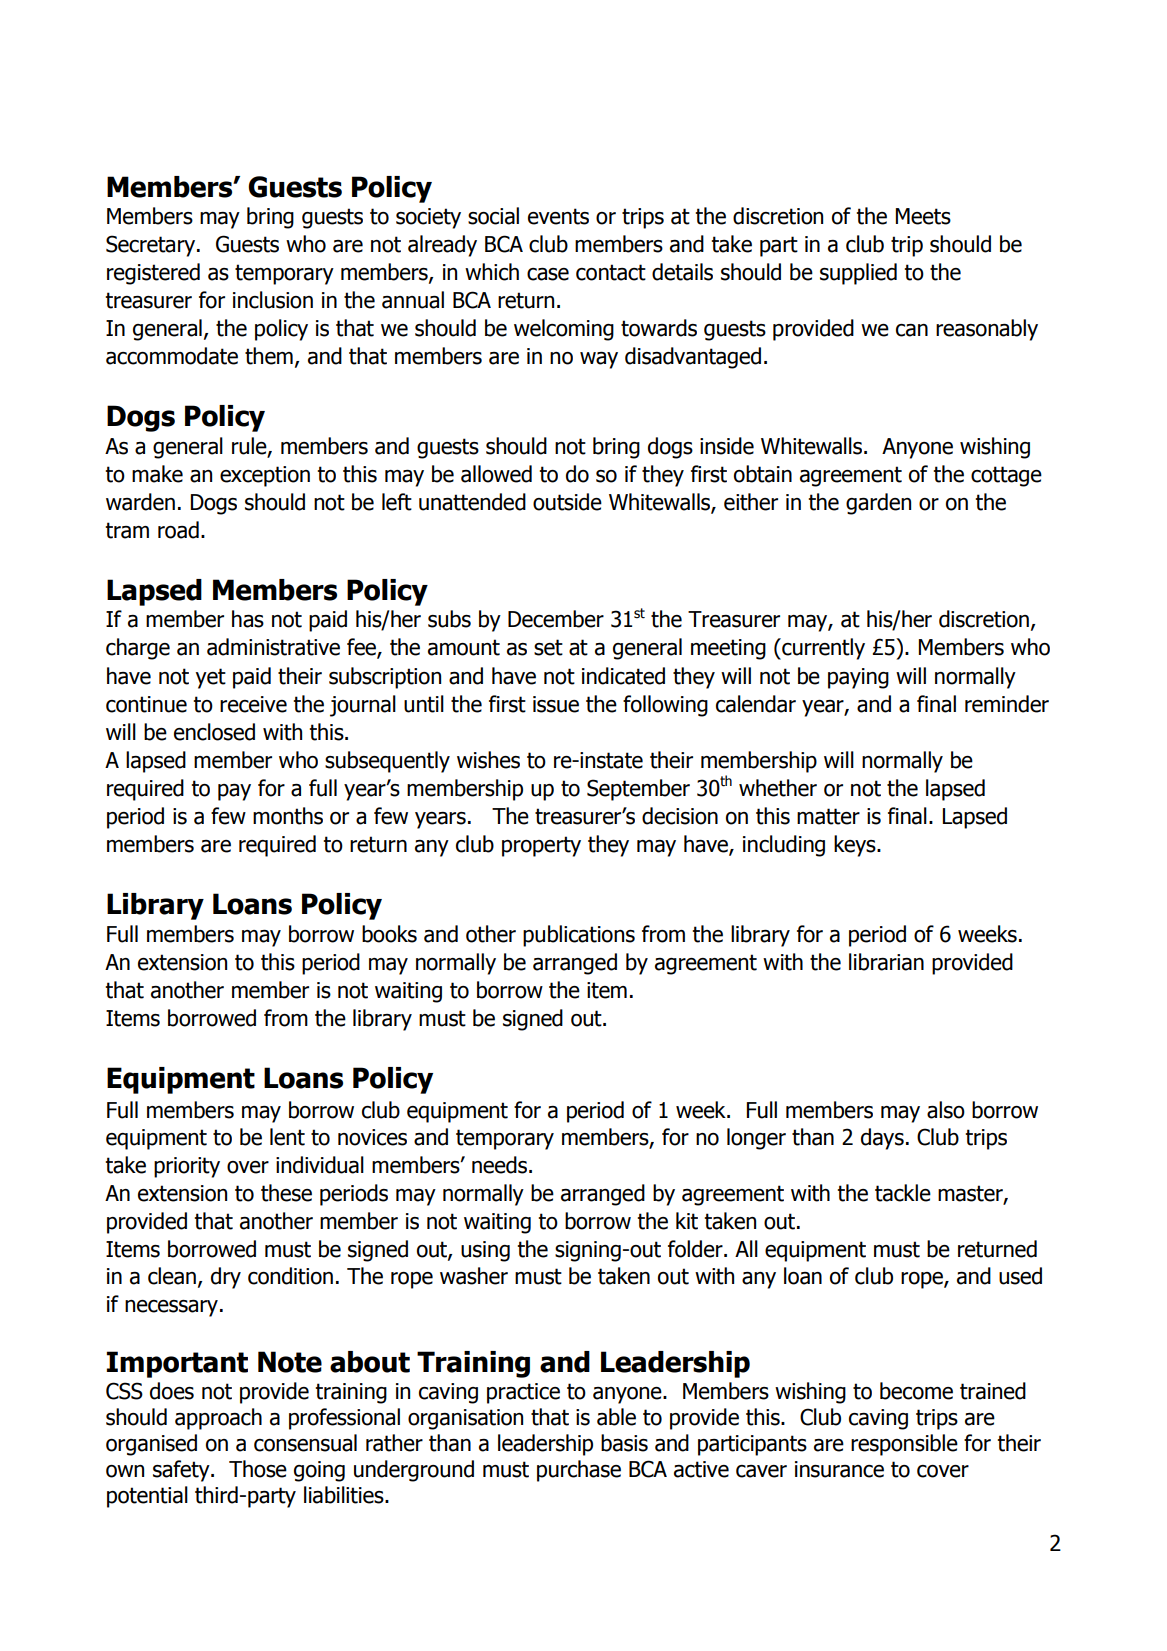 The width and height of the screenshot is (1167, 1651). I want to click on set, so click(548, 647).
